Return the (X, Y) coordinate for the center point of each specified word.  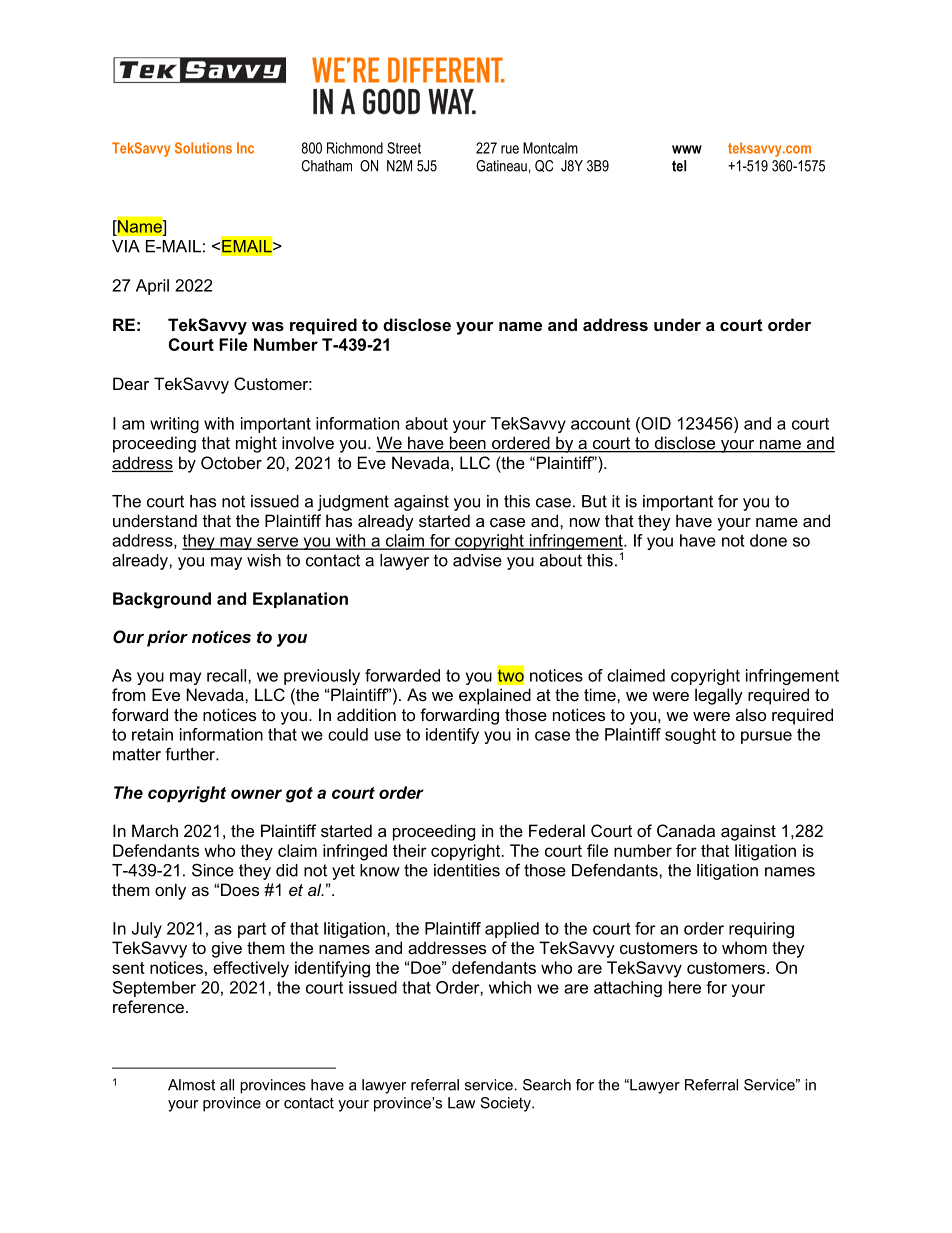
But (594, 501)
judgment (353, 503)
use (388, 736)
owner (256, 794)
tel (679, 166)
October (231, 462)
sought (690, 736)
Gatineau (501, 166)
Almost (191, 1085)
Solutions (203, 148)
